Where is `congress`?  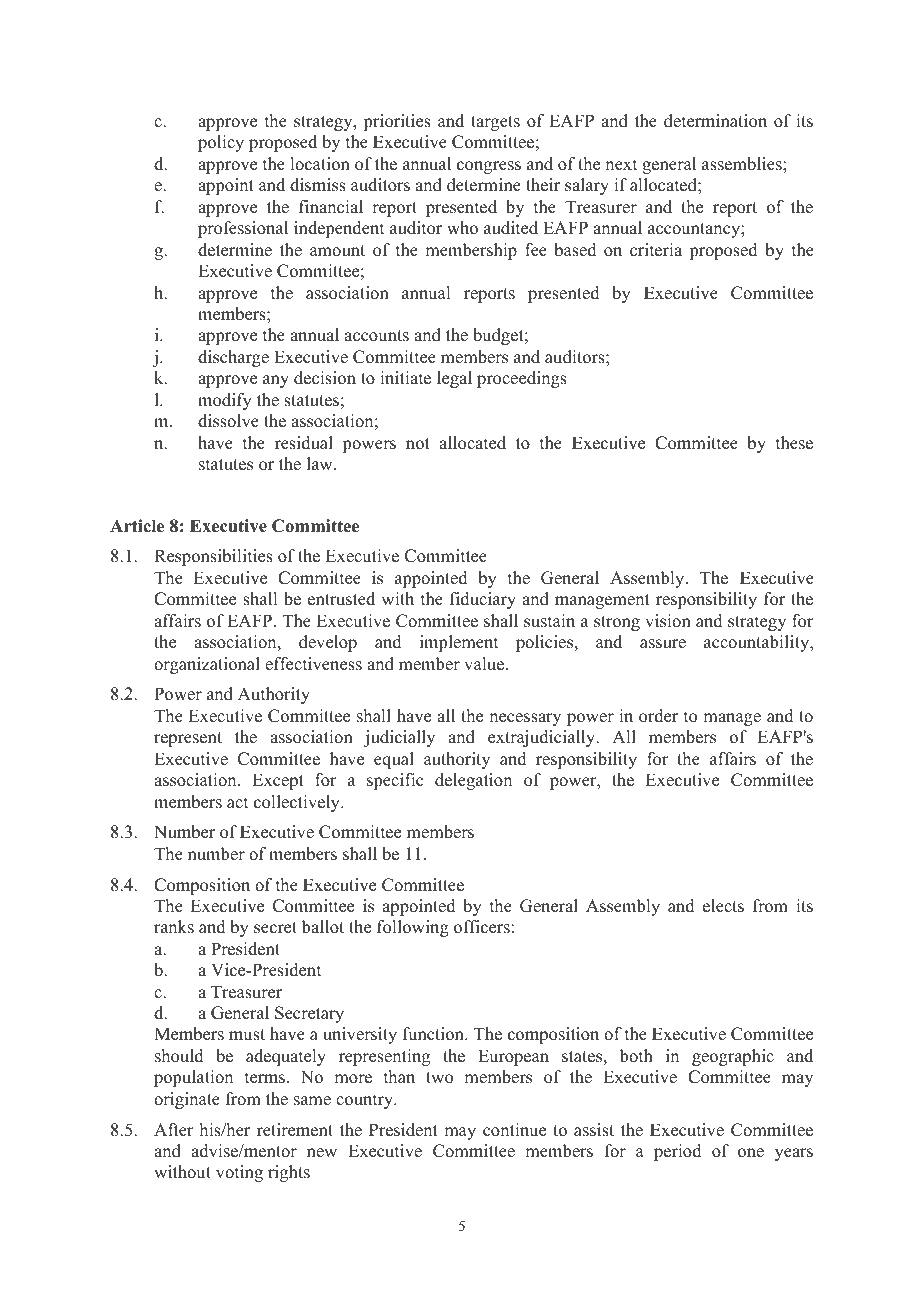
congress is located at coordinates (489, 167).
